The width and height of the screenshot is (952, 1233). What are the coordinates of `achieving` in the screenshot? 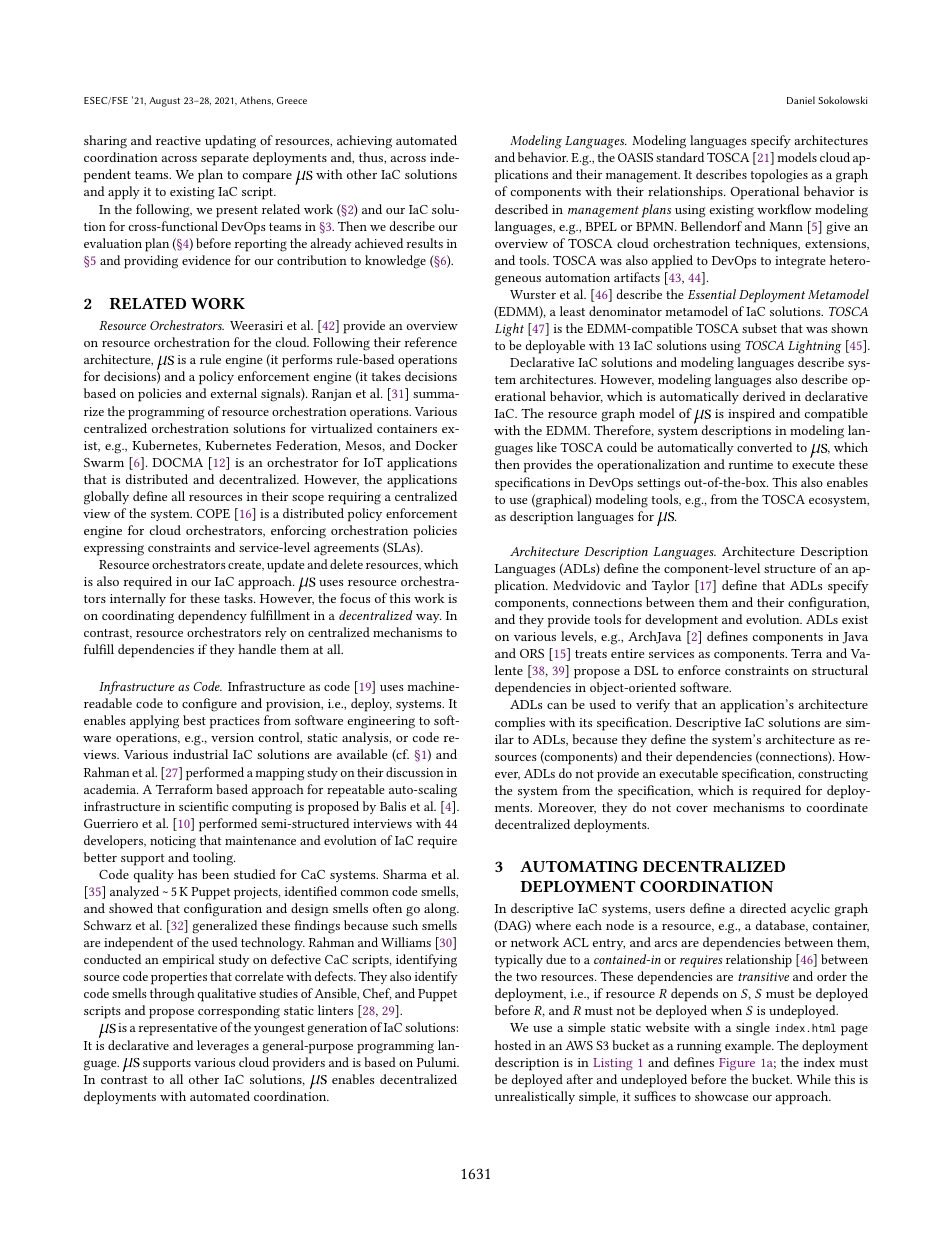 It's located at (364, 142).
